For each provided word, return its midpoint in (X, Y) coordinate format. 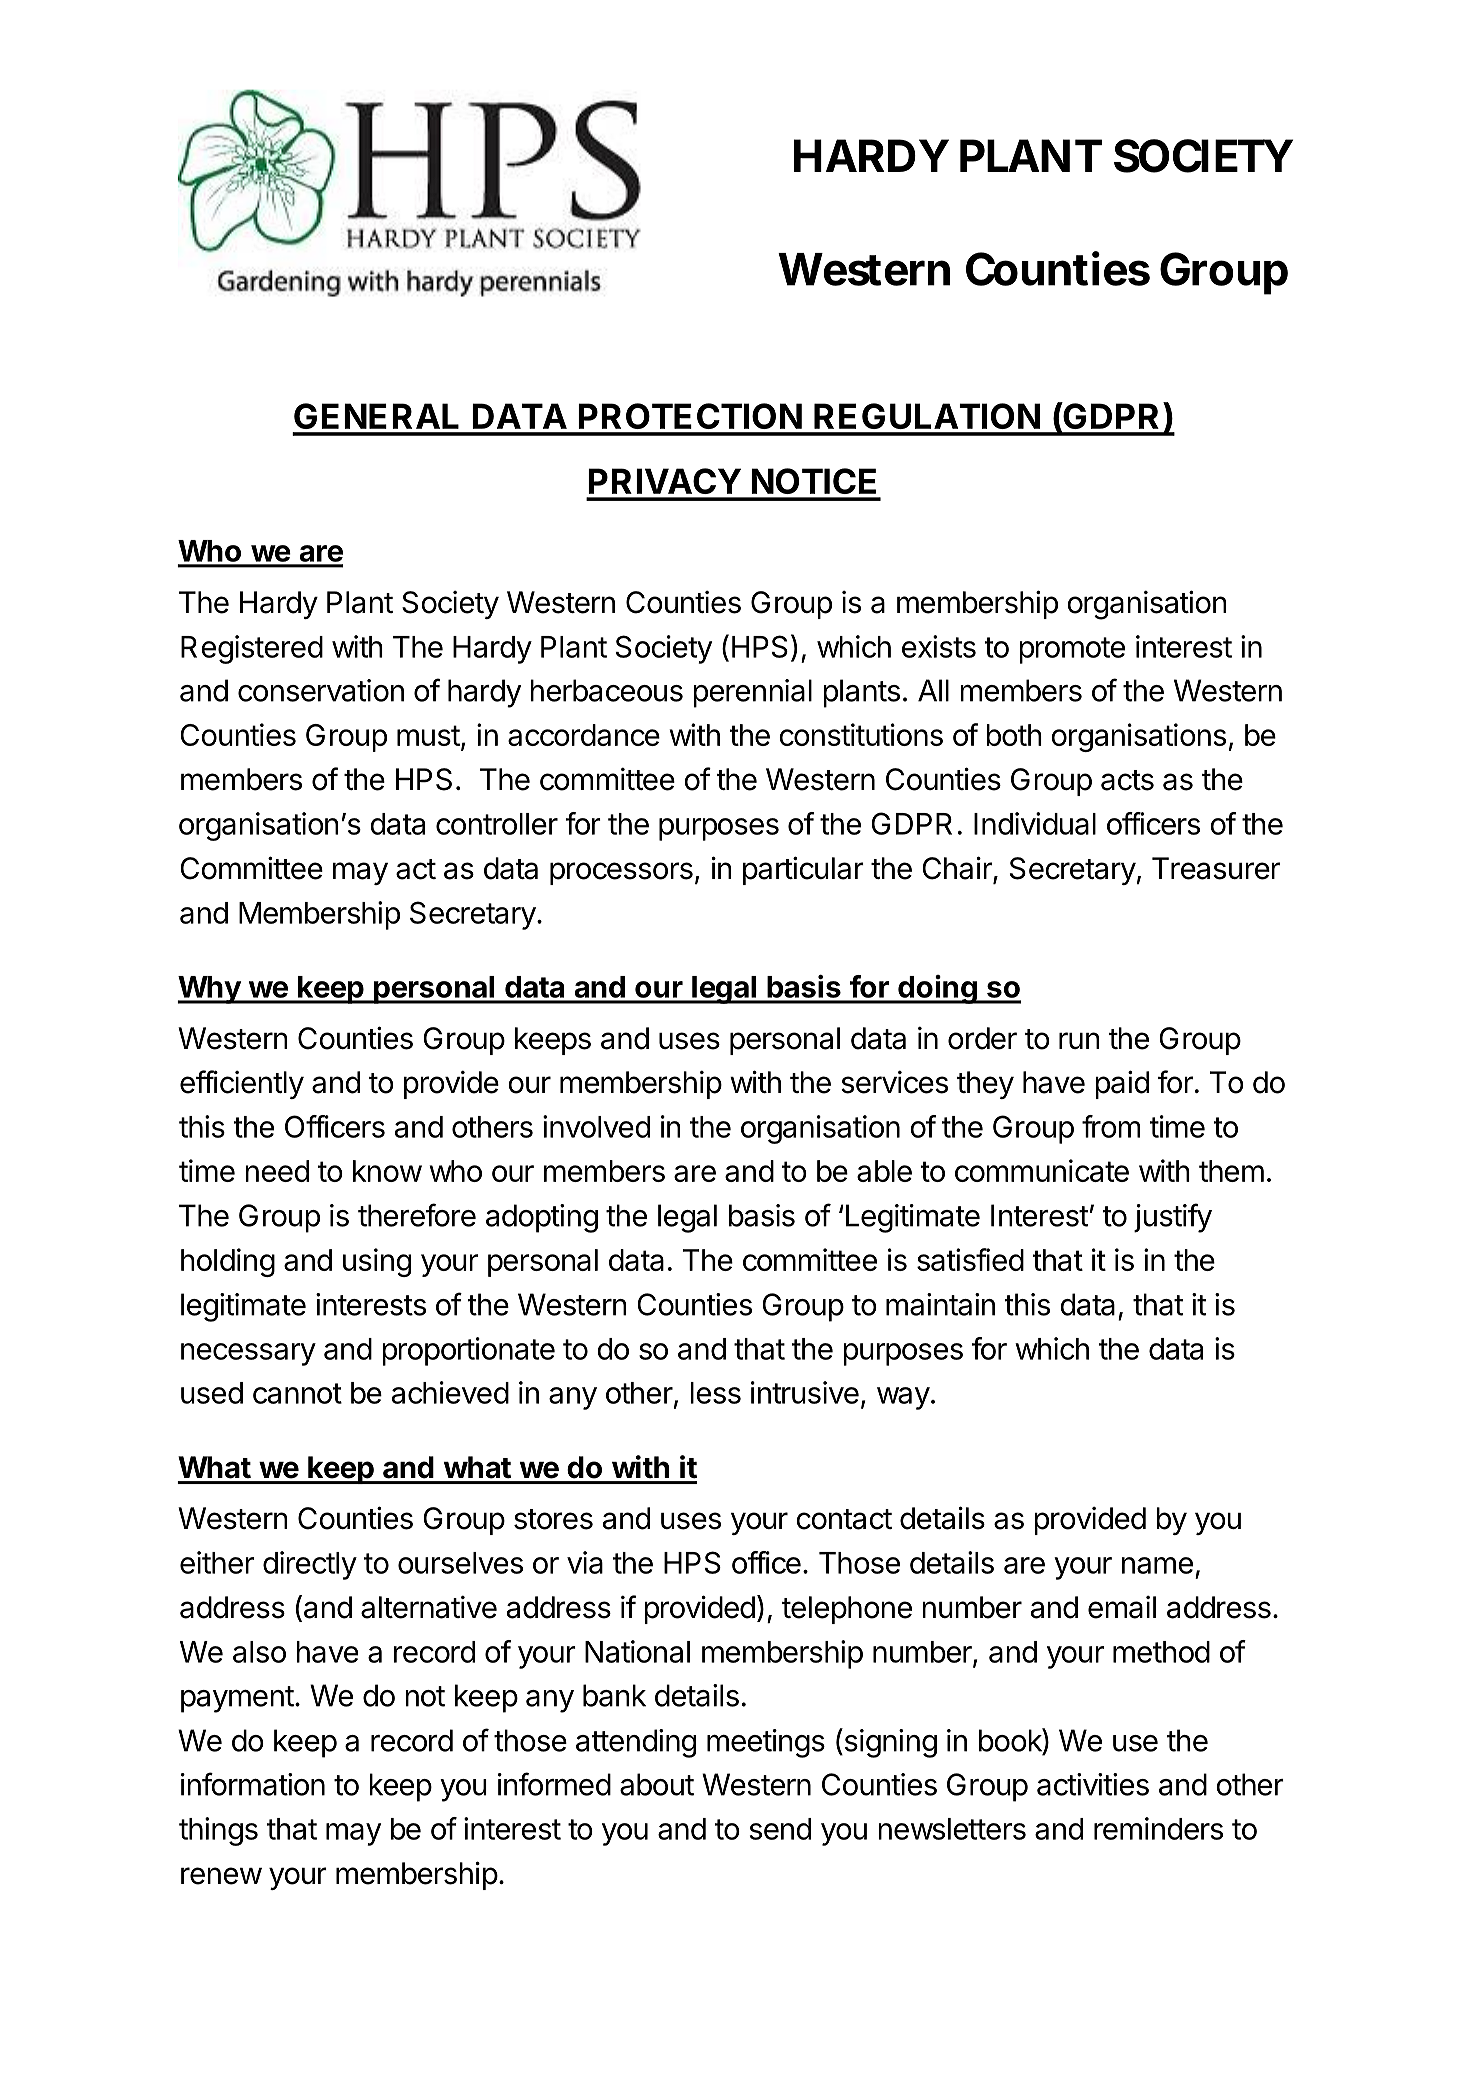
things (218, 1831)
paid (1122, 1084)
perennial (752, 693)
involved (596, 1126)
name (1157, 1565)
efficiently (242, 1084)
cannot (297, 1393)
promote (1072, 650)
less (715, 1393)
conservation (321, 690)
